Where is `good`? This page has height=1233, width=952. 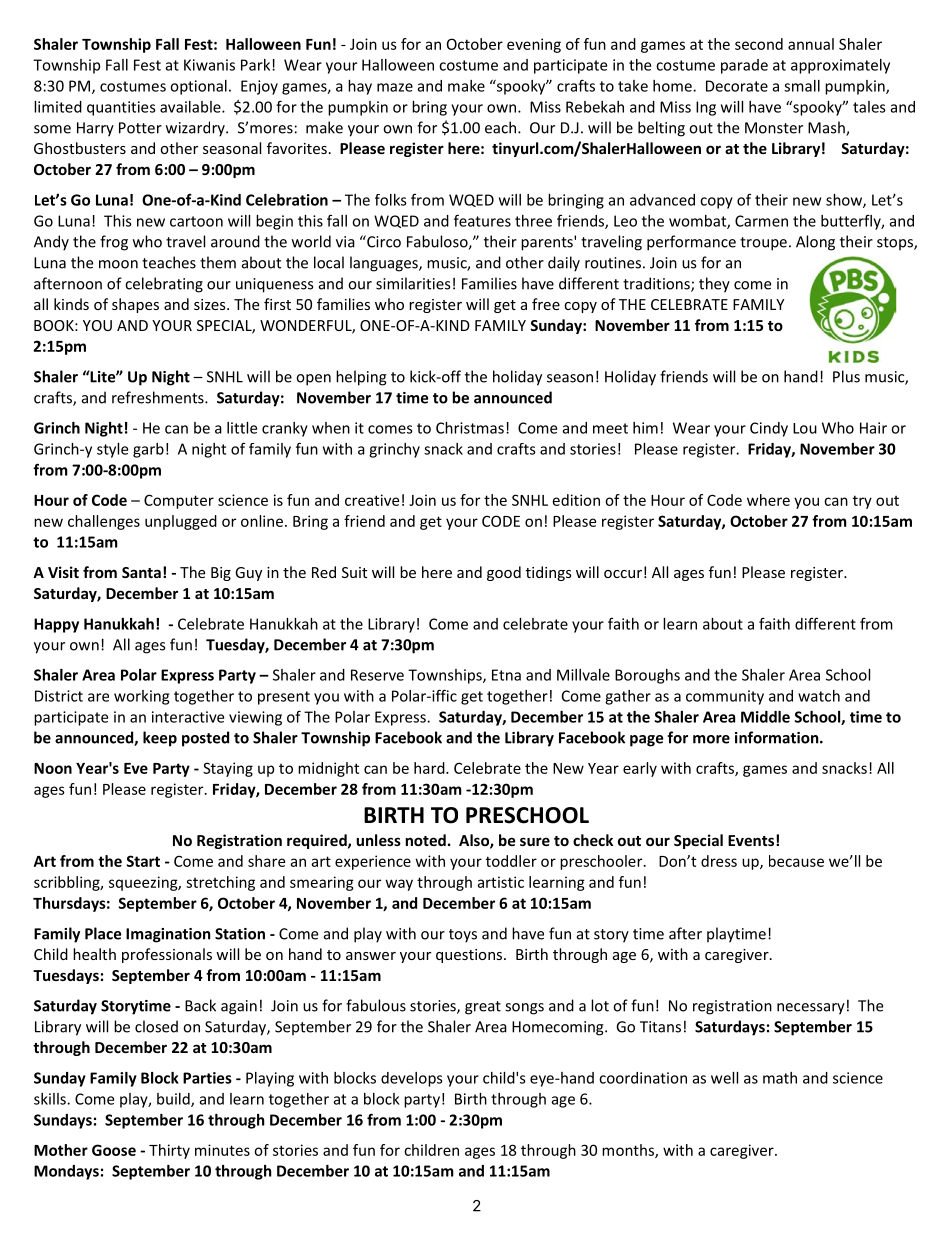 good is located at coordinates (504, 573).
